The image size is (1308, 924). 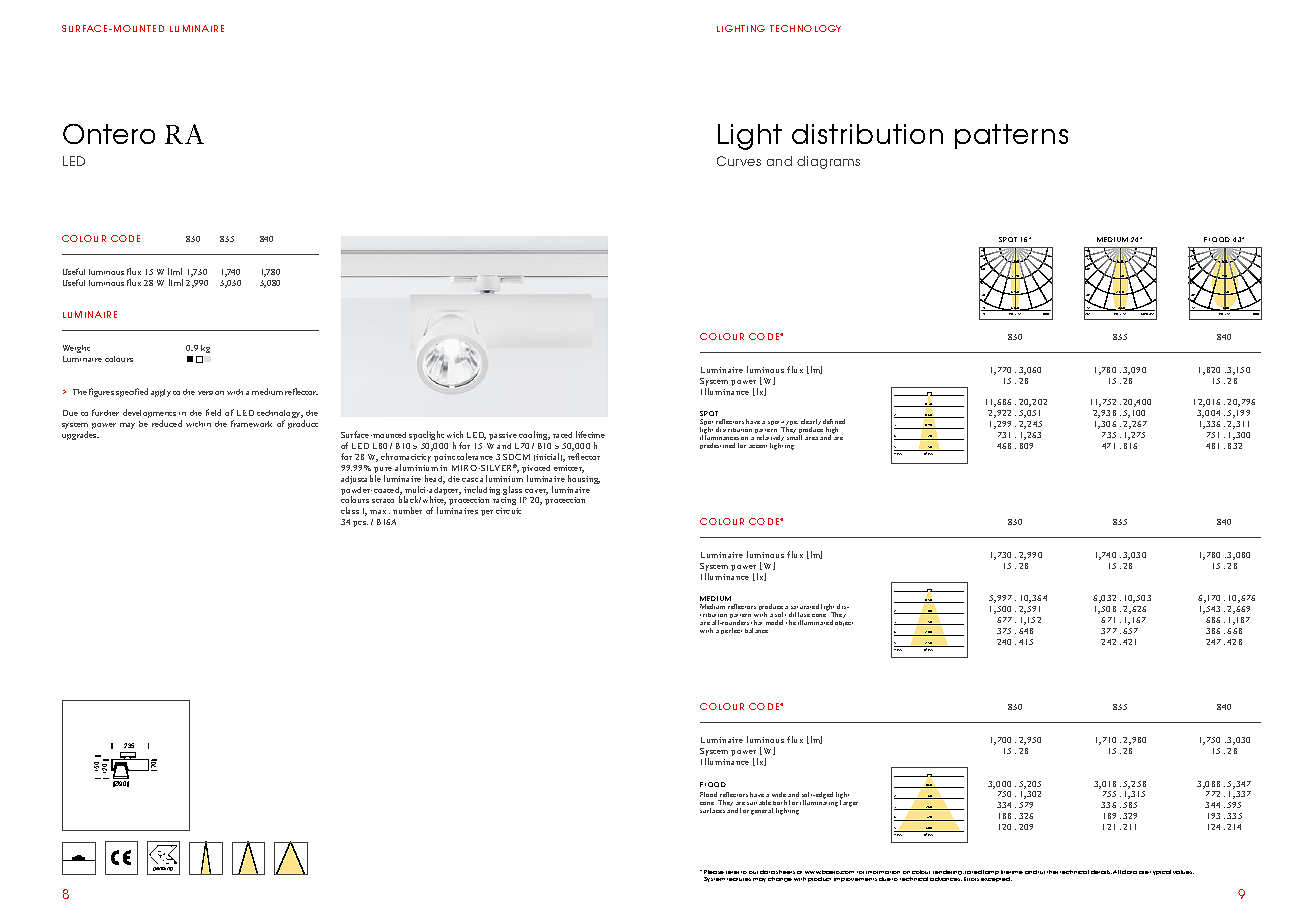 What do you see at coordinates (828, 162) in the screenshot?
I see `diagrams` at bounding box center [828, 162].
